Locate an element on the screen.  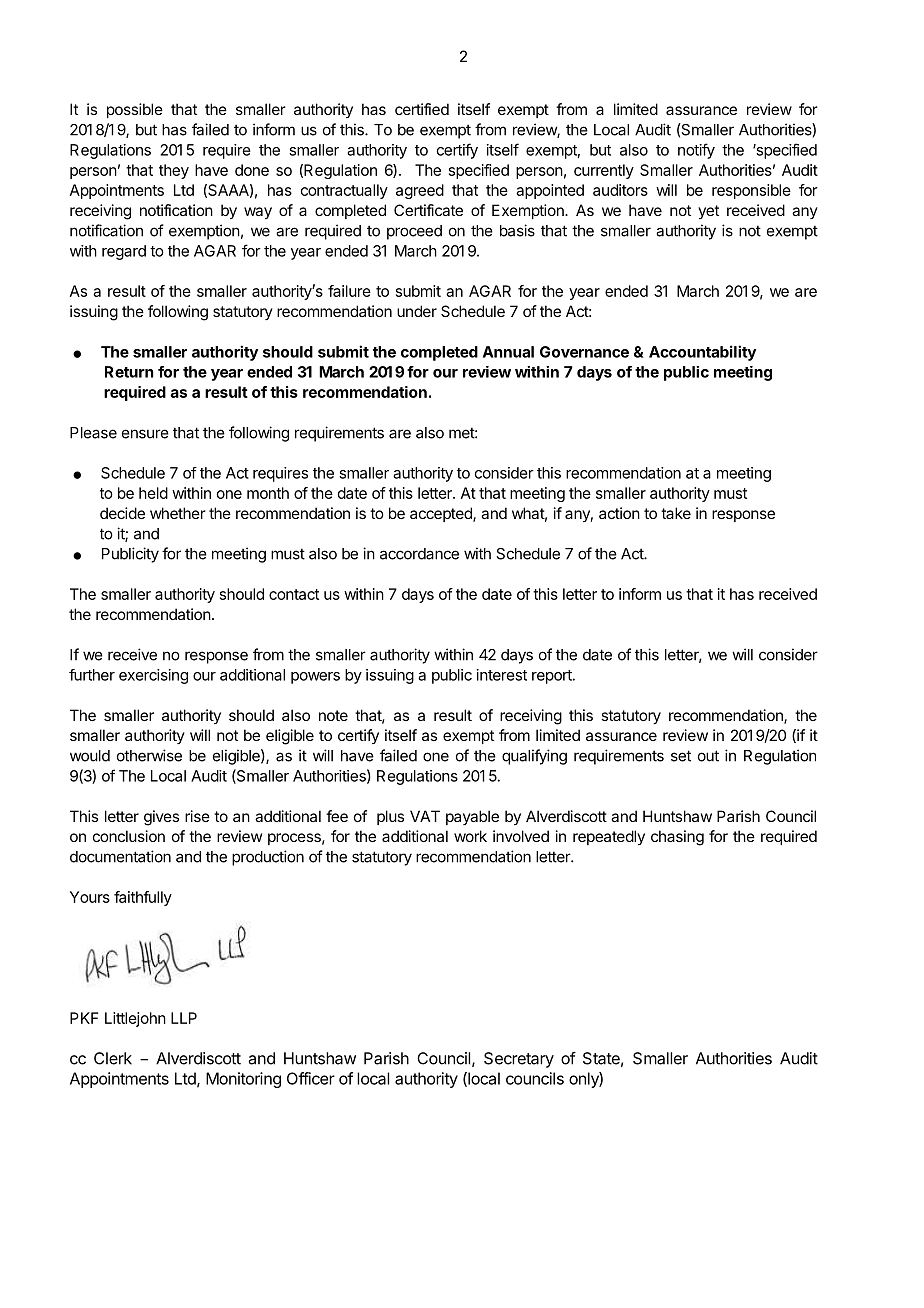
gives is located at coordinates (161, 818).
